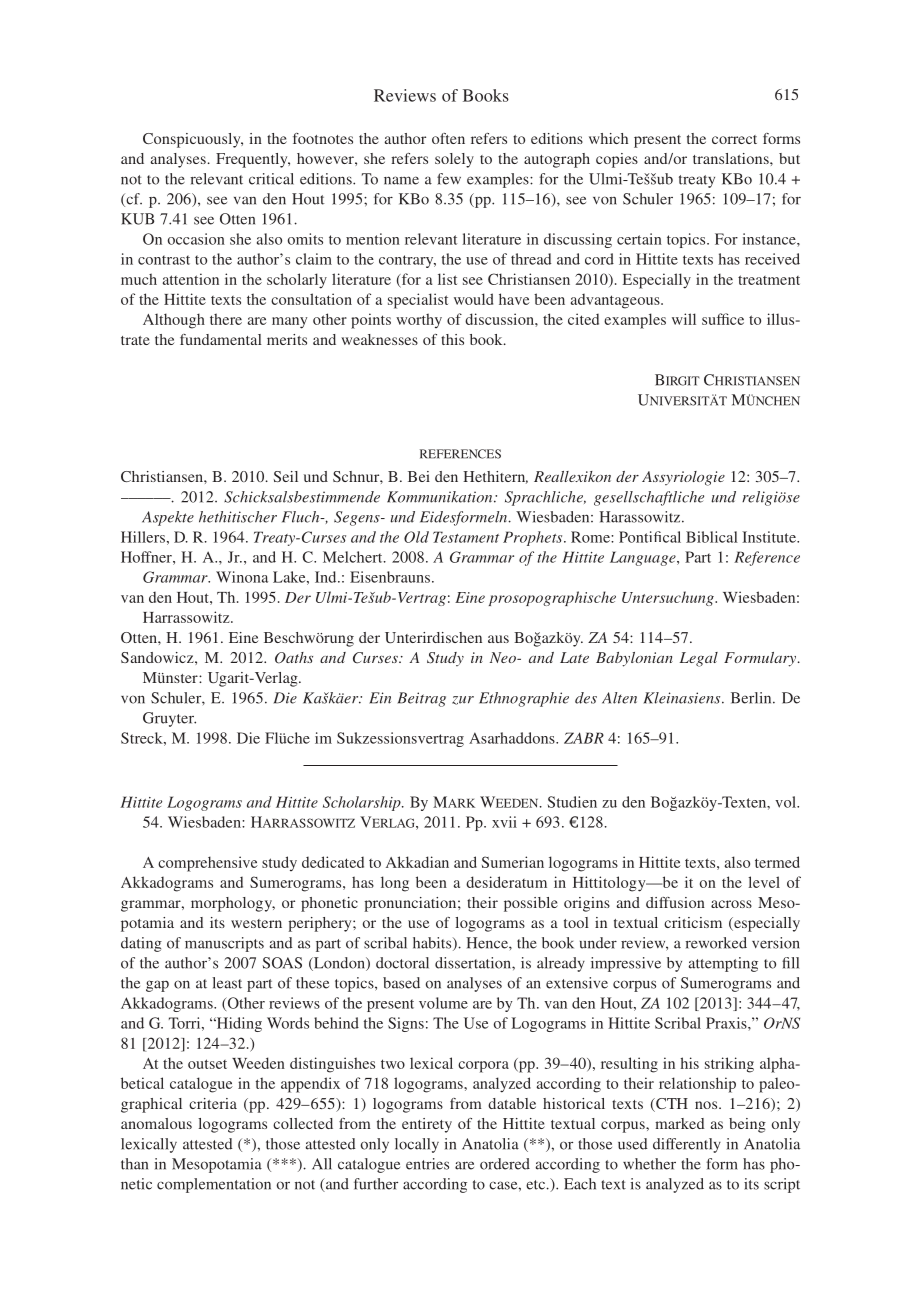 Image resolution: width=921 pixels, height=1316 pixels. What do you see at coordinates (619, 698) in the screenshot?
I see `Alten` at bounding box center [619, 698].
